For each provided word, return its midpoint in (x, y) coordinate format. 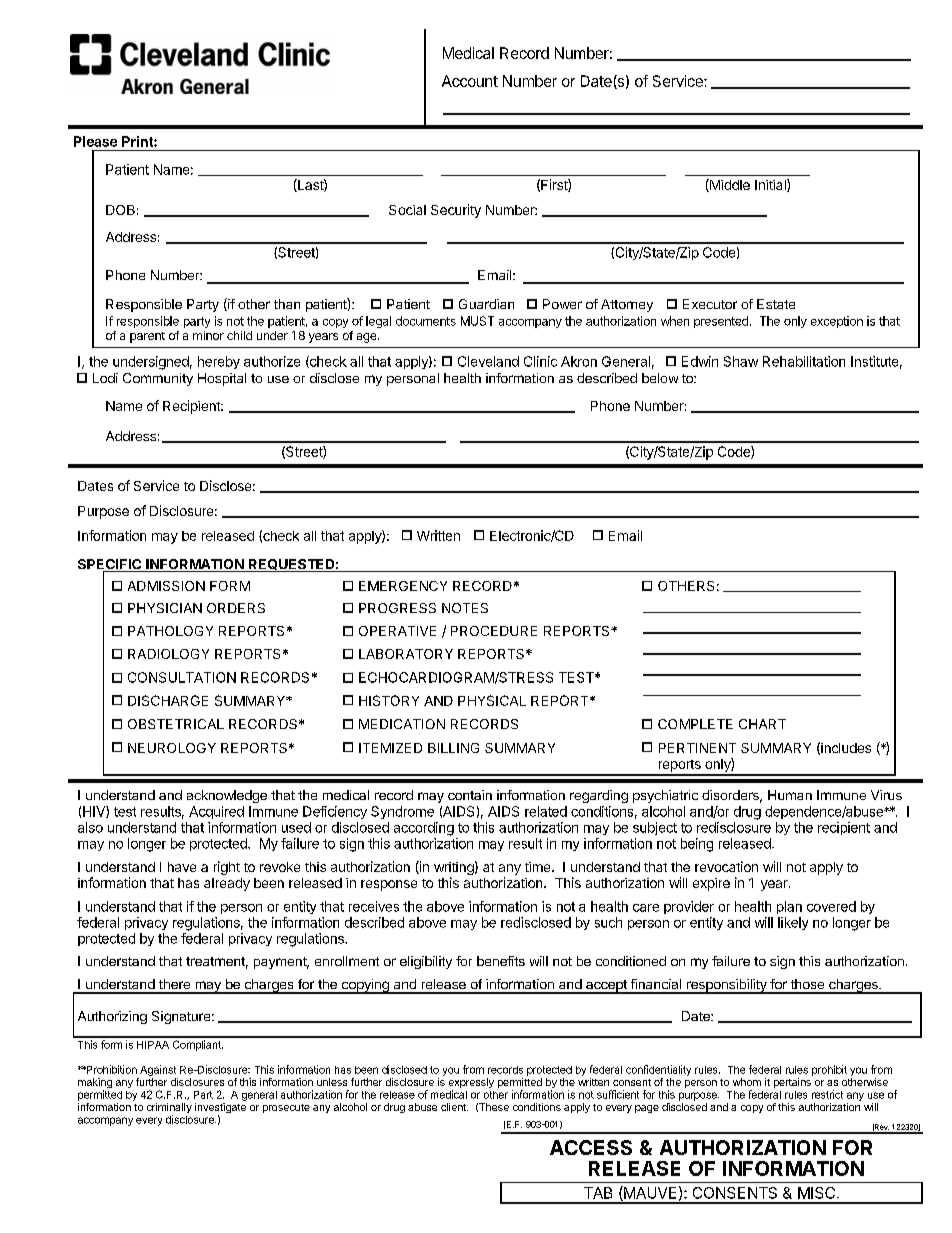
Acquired (216, 812)
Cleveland (488, 361)
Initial (771, 185)
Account (470, 81)
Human (790, 795)
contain (470, 795)
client (454, 1107)
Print (138, 141)
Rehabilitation (804, 361)
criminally (169, 1109)
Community (158, 379)
